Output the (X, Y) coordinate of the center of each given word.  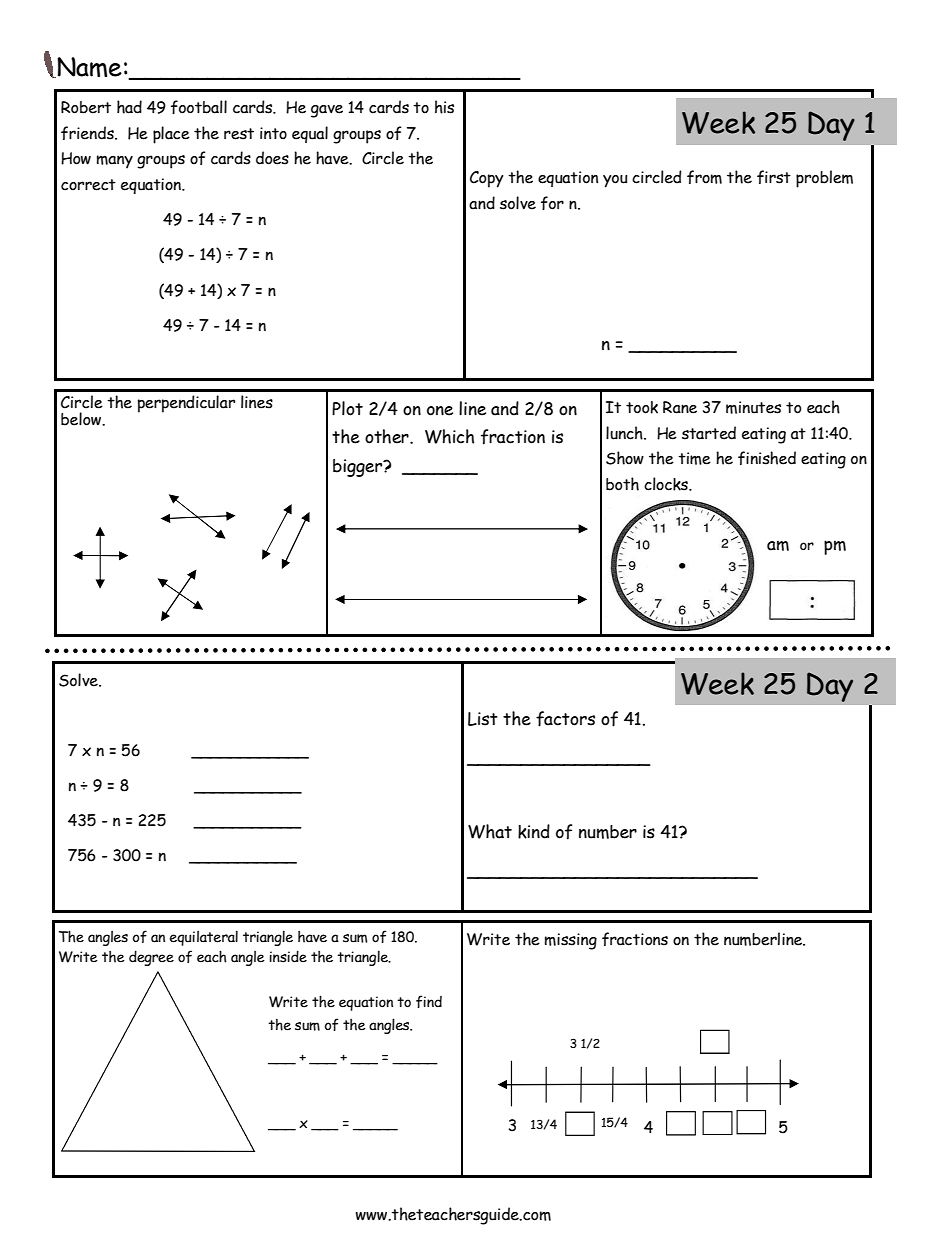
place (171, 135)
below (82, 419)
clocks (667, 484)
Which (449, 436)
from (704, 177)
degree (151, 958)
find (429, 1001)
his (444, 107)
